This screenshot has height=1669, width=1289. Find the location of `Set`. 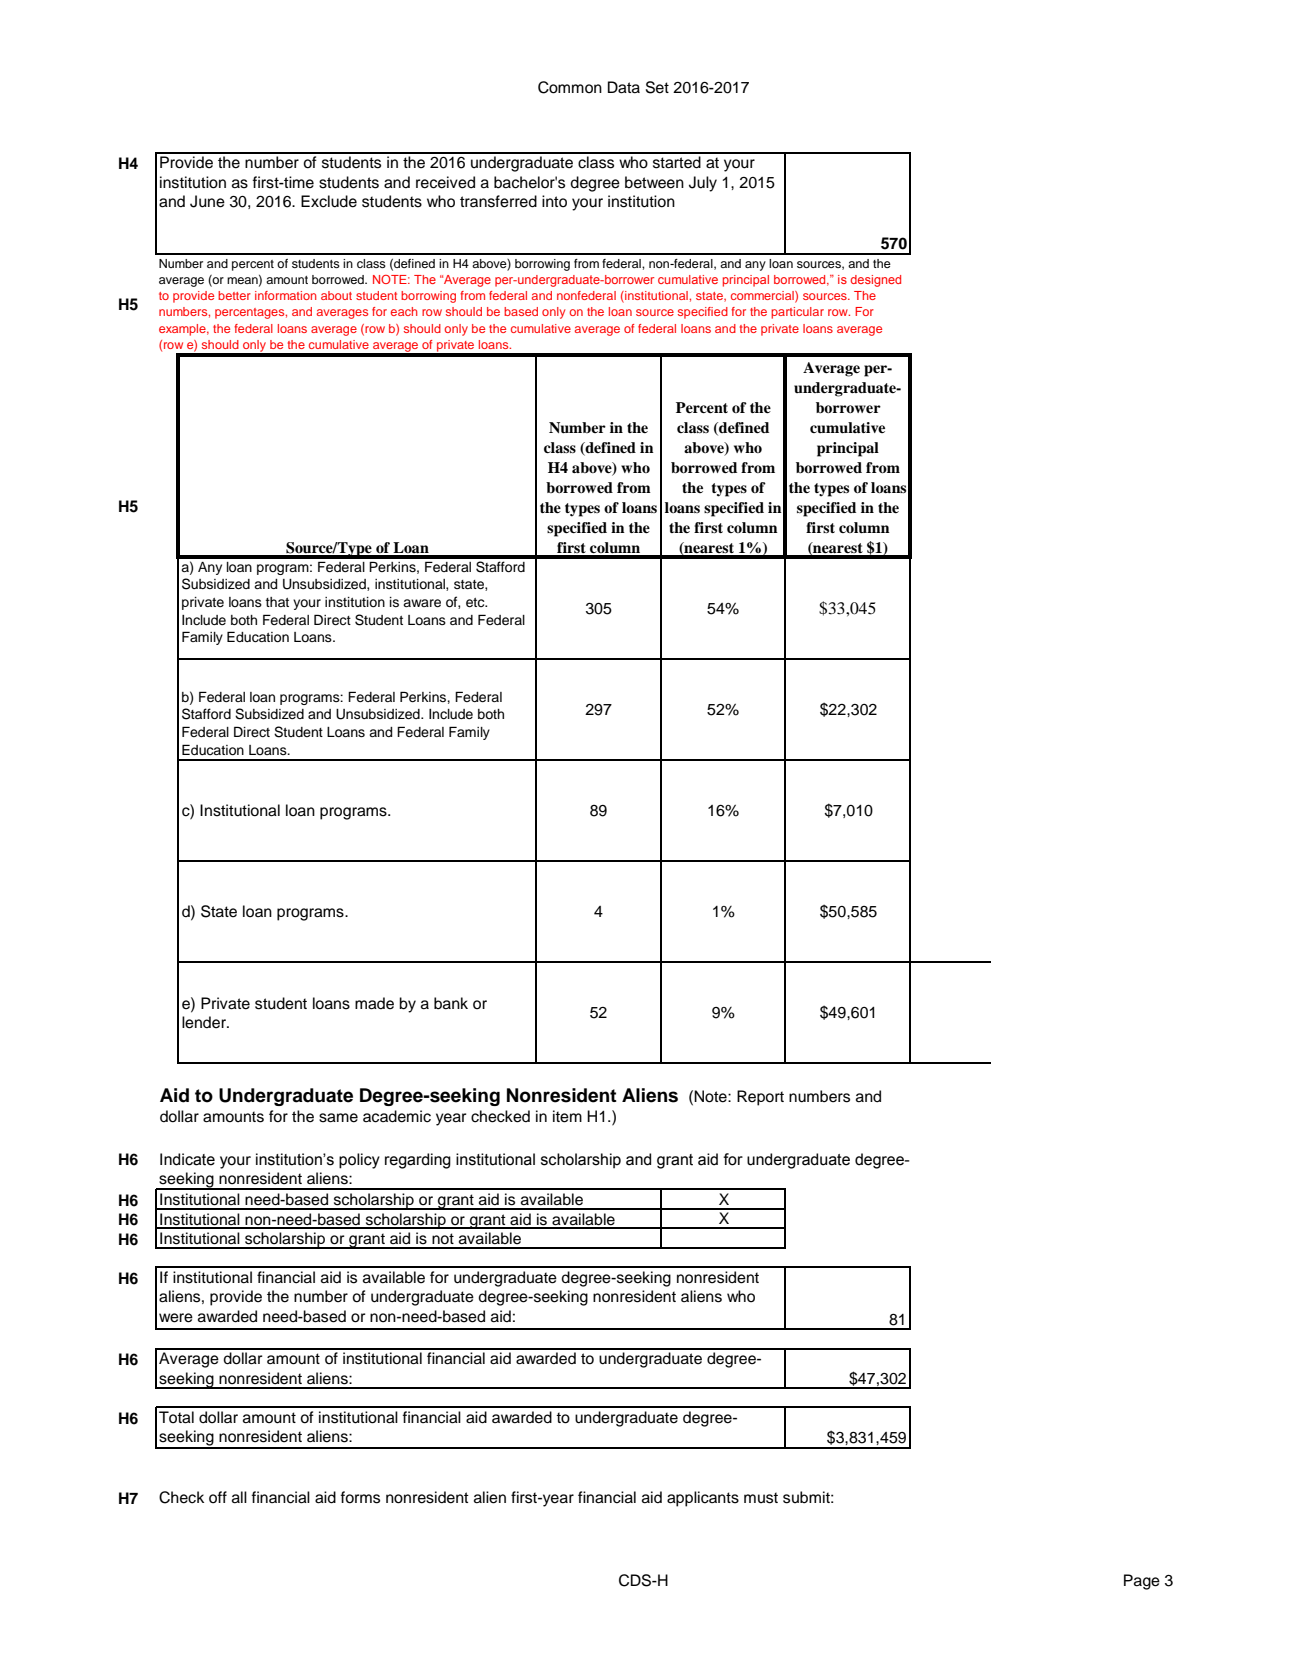

Set is located at coordinates (657, 87).
